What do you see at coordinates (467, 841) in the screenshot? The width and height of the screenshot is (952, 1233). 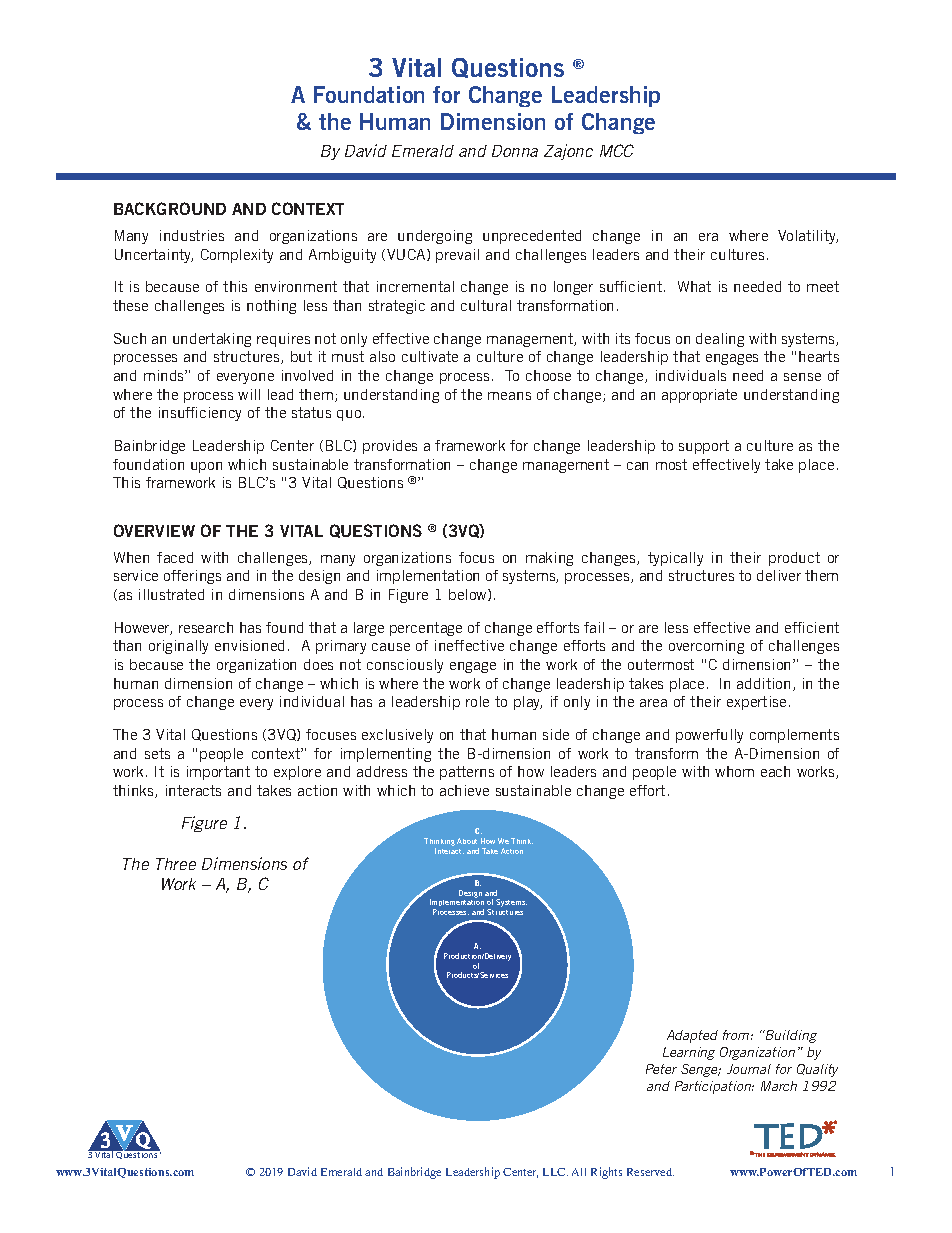 I see `About` at bounding box center [467, 841].
